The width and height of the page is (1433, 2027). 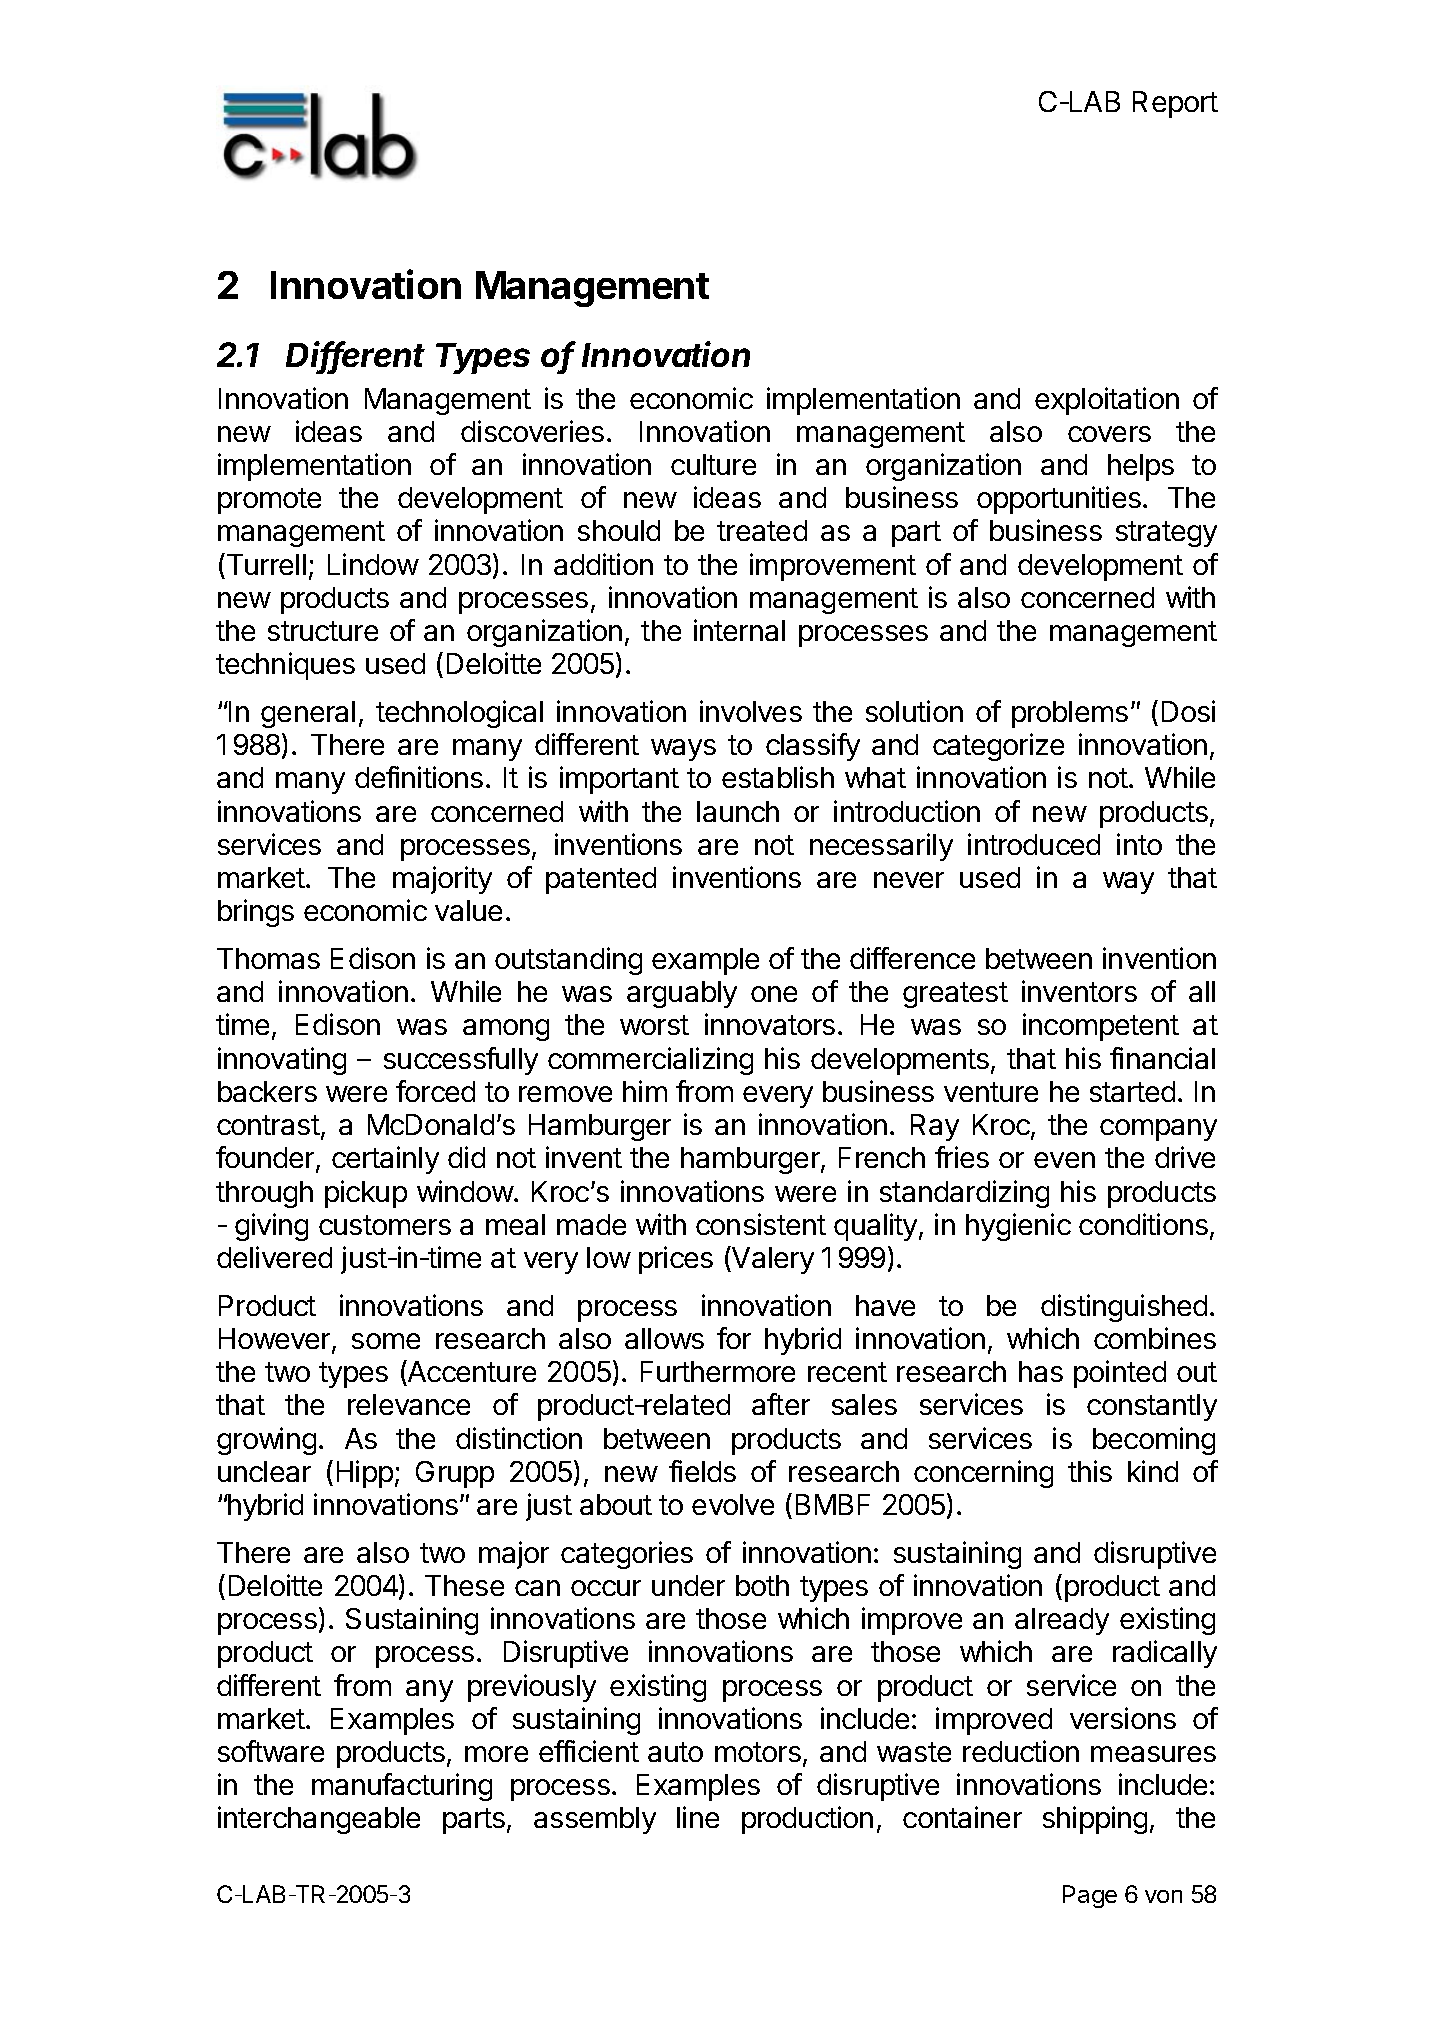 I want to click on innovating, so click(x=282, y=1061).
